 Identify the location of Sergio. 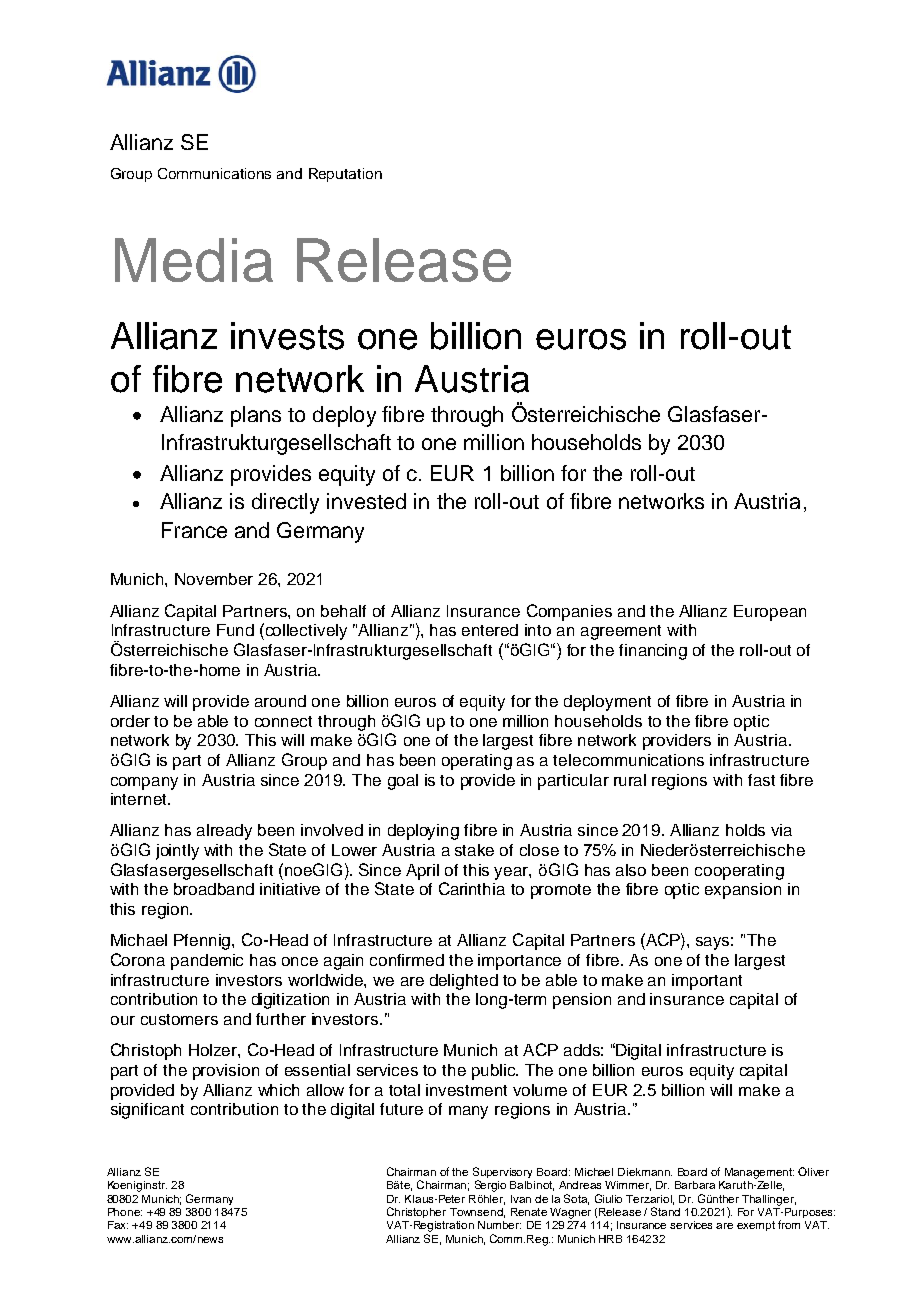
(490, 1186).
